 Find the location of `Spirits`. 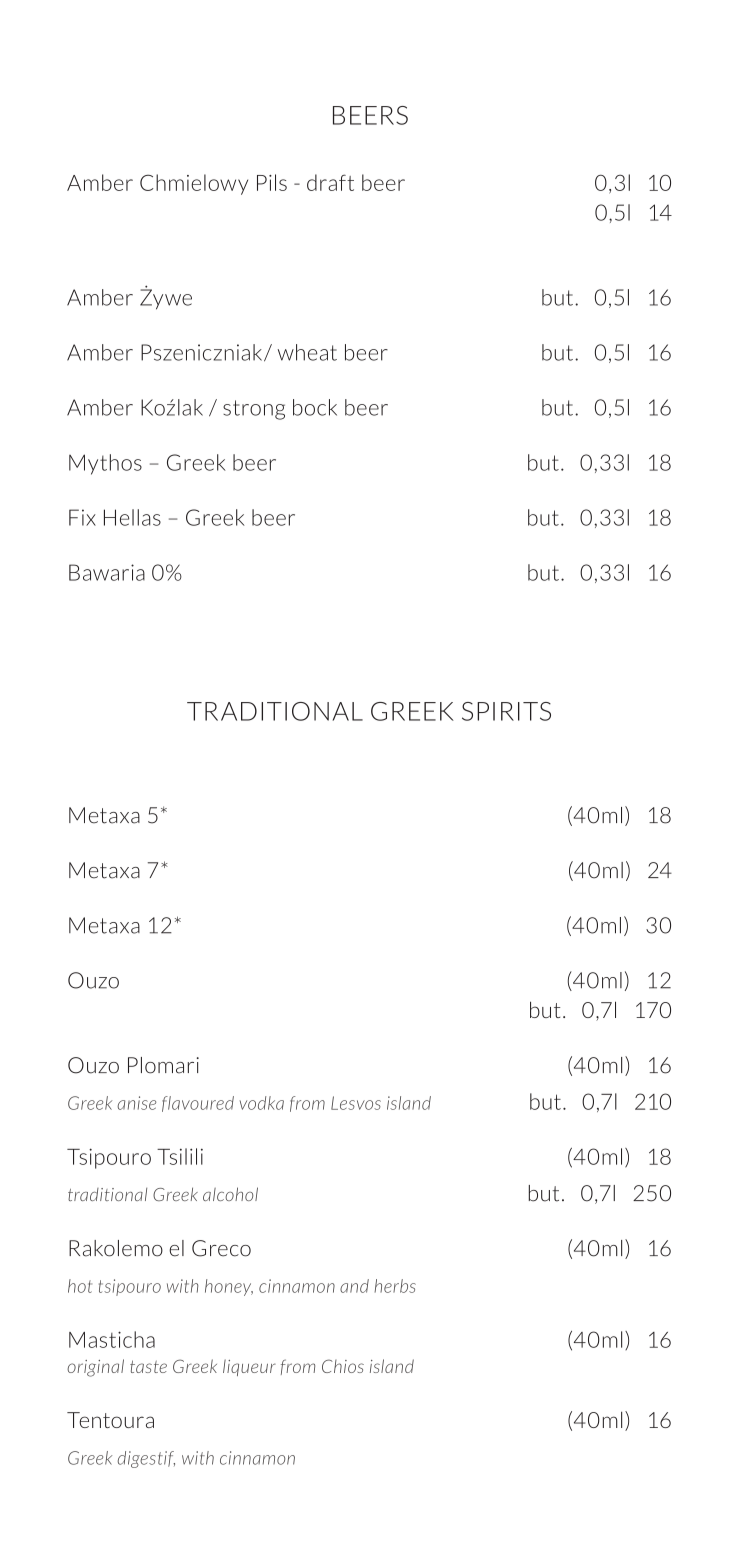

Spirits is located at coordinates (506, 711).
